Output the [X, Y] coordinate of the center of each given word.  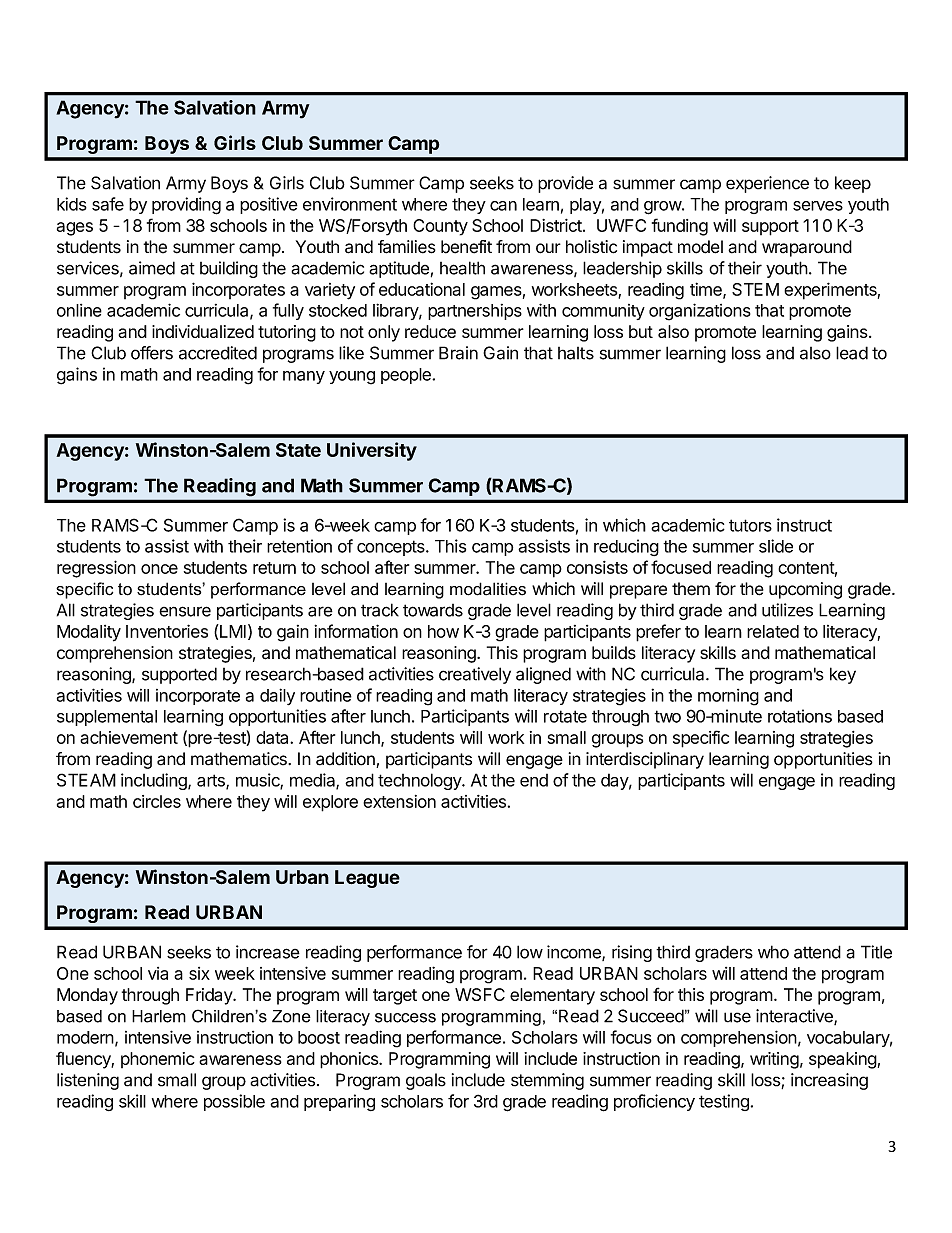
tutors [750, 525]
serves [818, 206]
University [372, 451]
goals [426, 1081]
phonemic [158, 1060]
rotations [800, 716]
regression [96, 569]
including [155, 781]
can [503, 206]
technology [420, 781]
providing [186, 206]
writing [774, 1060]
